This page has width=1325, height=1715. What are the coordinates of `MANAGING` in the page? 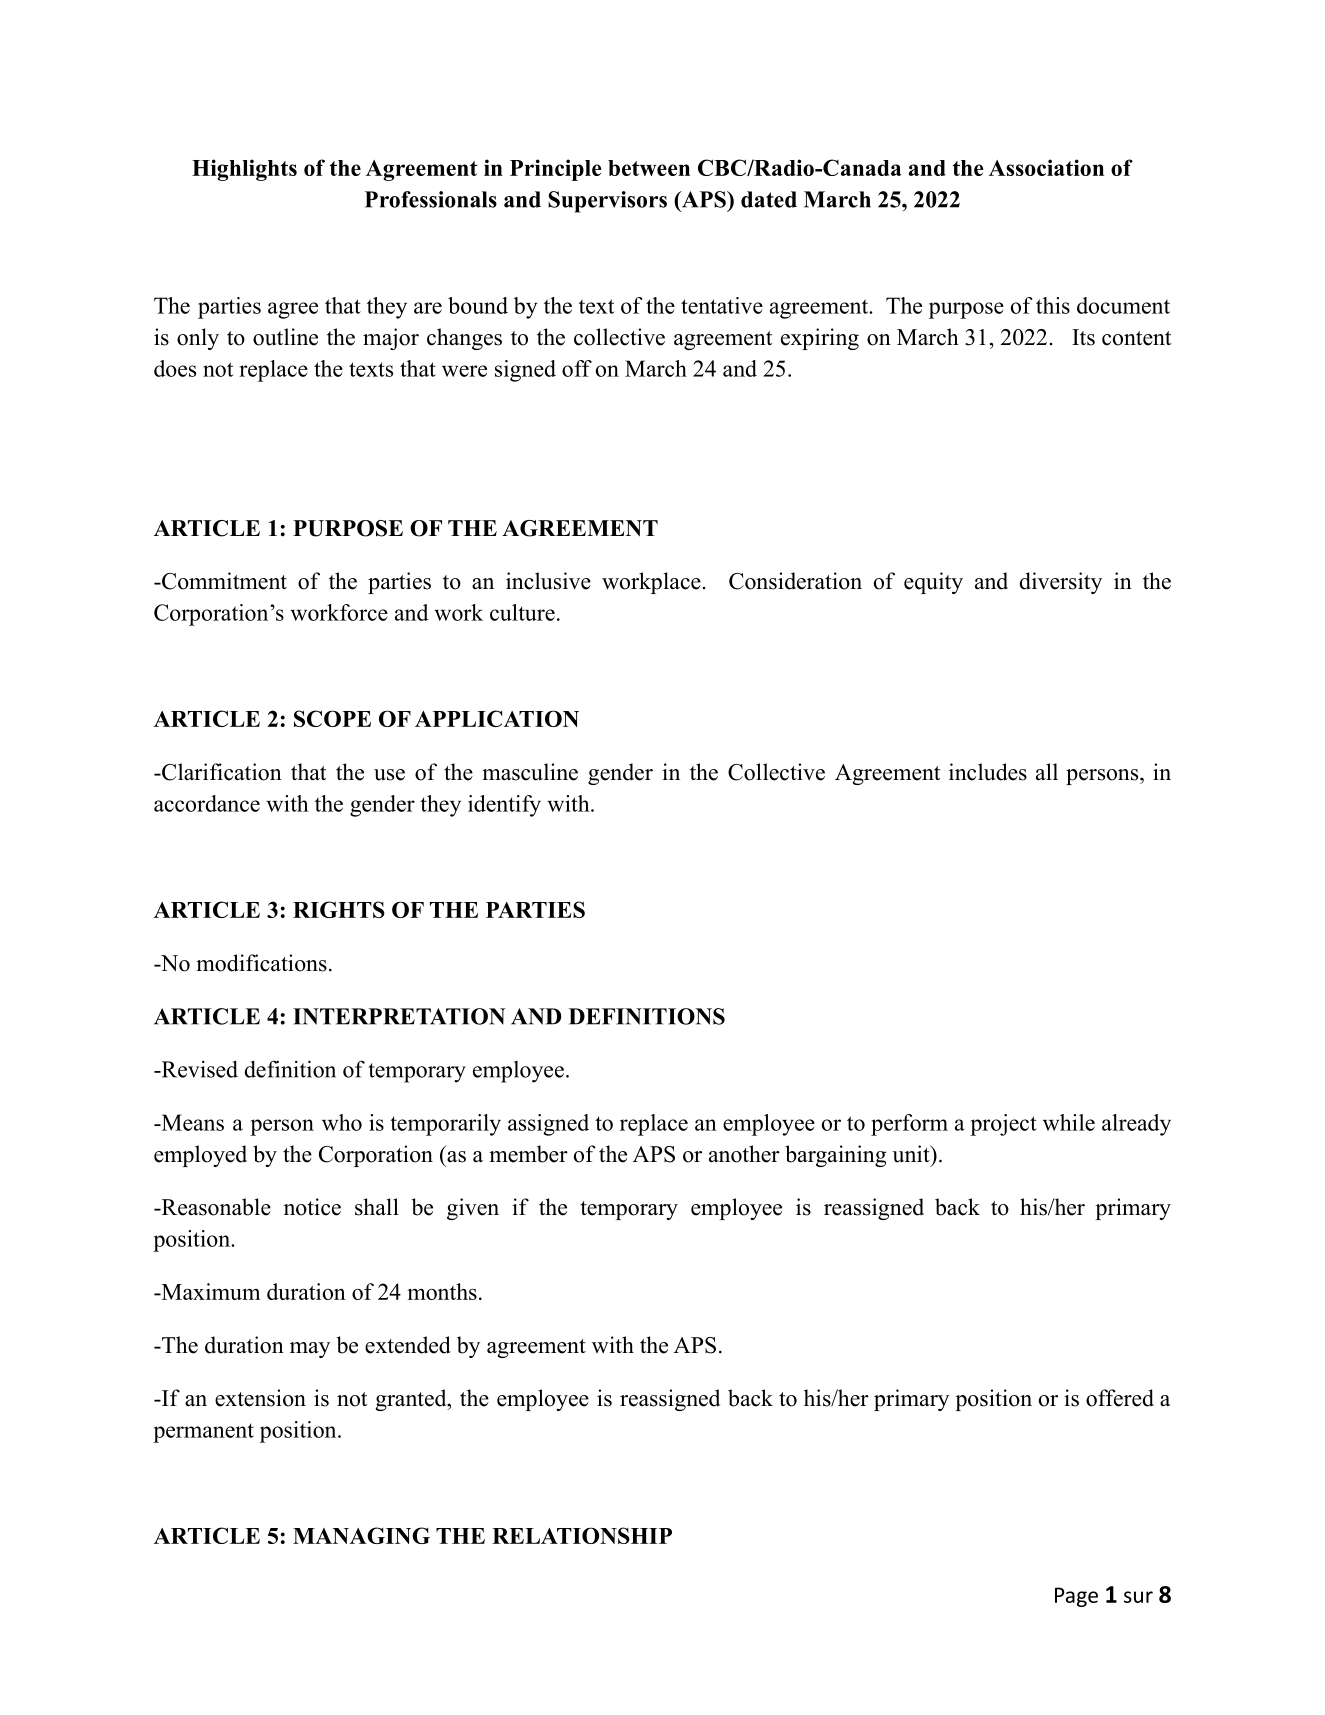 It's located at (361, 1535).
